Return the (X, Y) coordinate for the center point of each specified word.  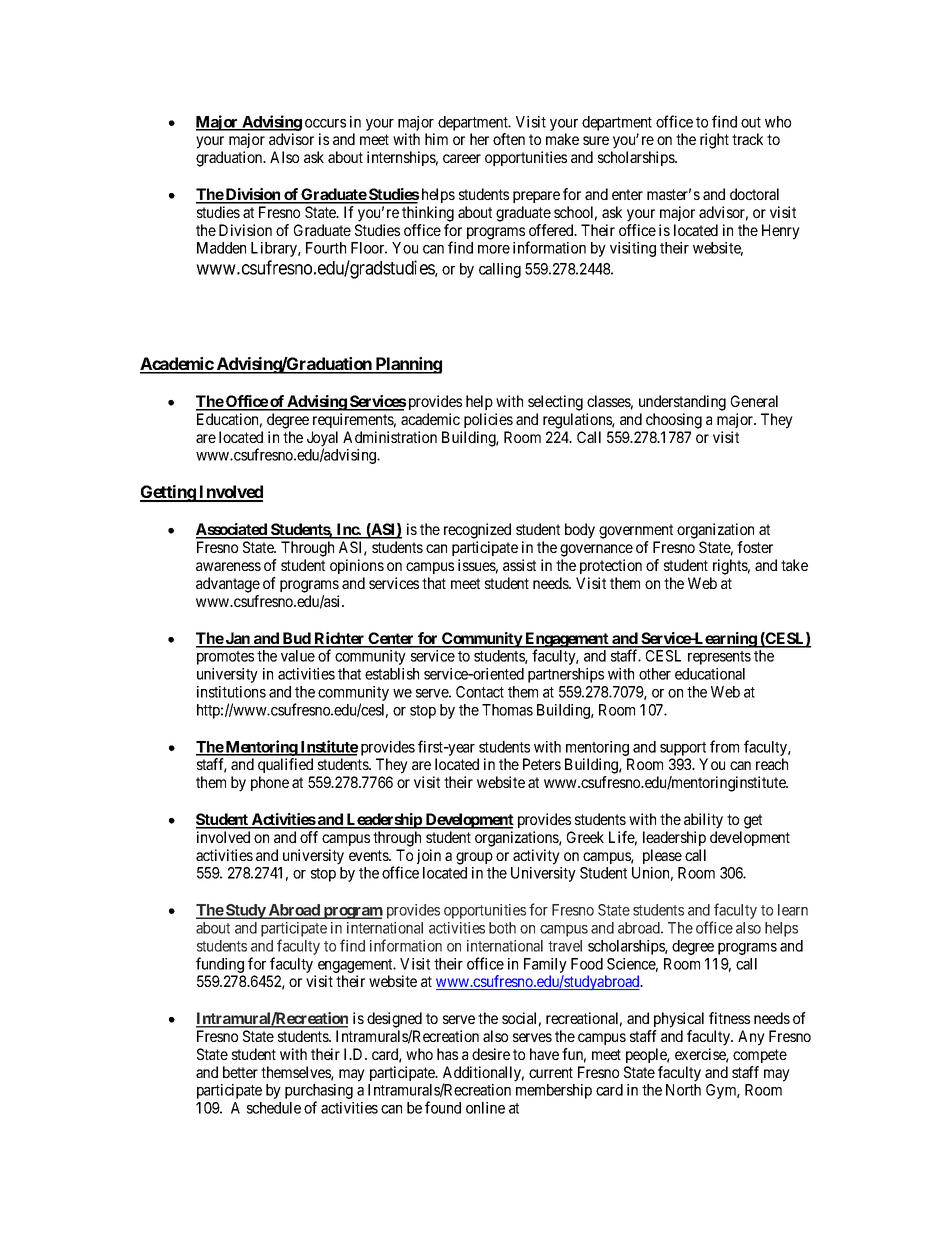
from (724, 746)
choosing (674, 421)
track (747, 139)
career (462, 158)
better (240, 1072)
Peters (542, 764)
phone (270, 783)
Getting (168, 493)
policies (488, 420)
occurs (325, 123)
